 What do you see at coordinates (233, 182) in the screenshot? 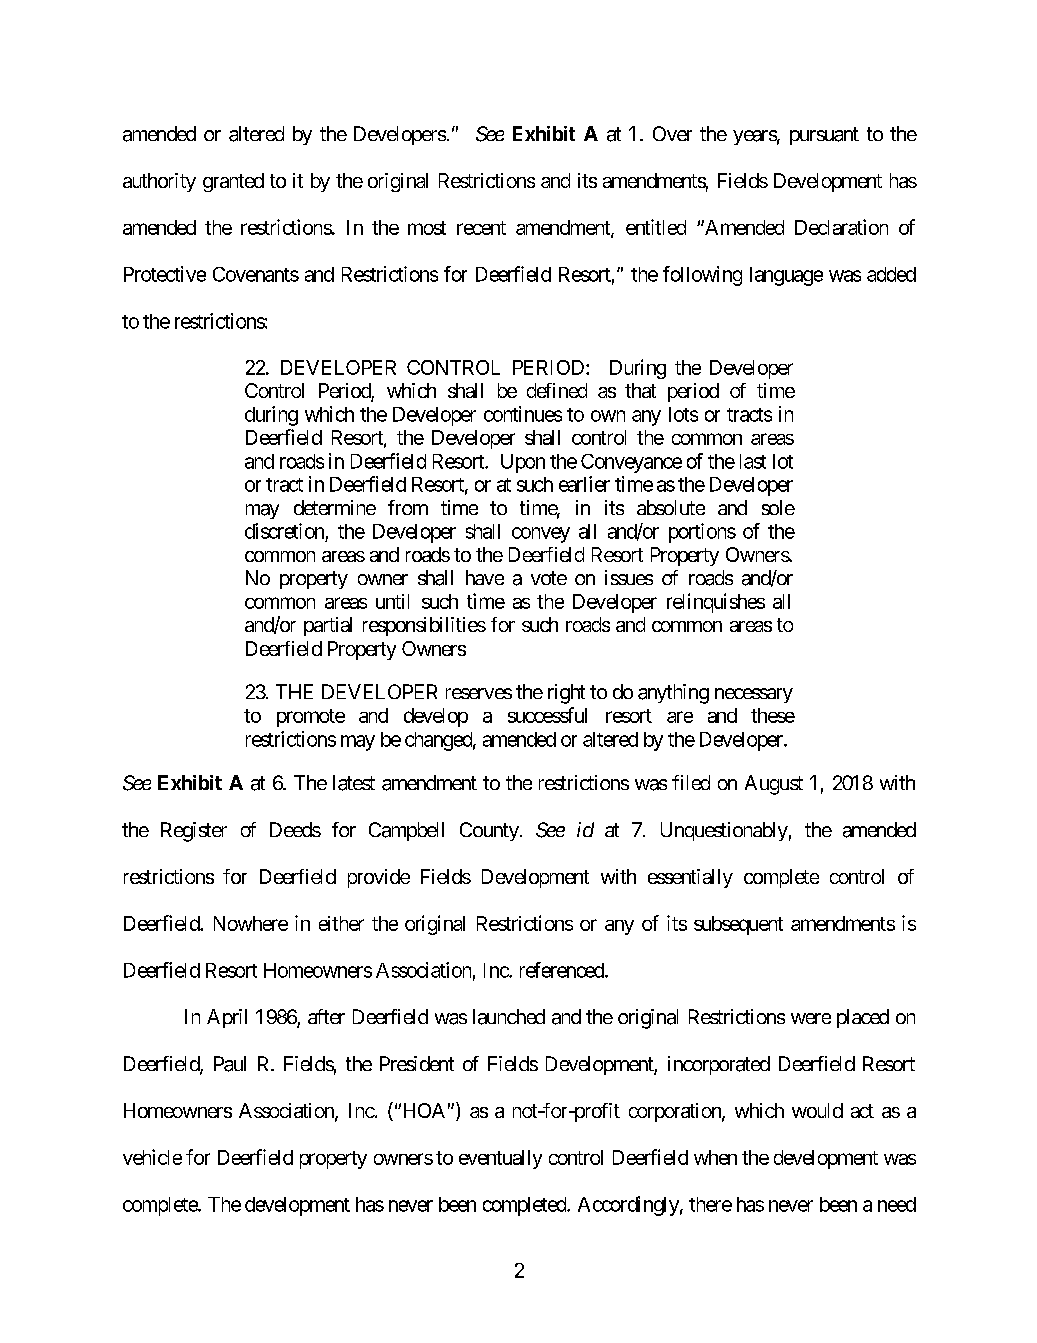
I see `granted` at bounding box center [233, 182].
